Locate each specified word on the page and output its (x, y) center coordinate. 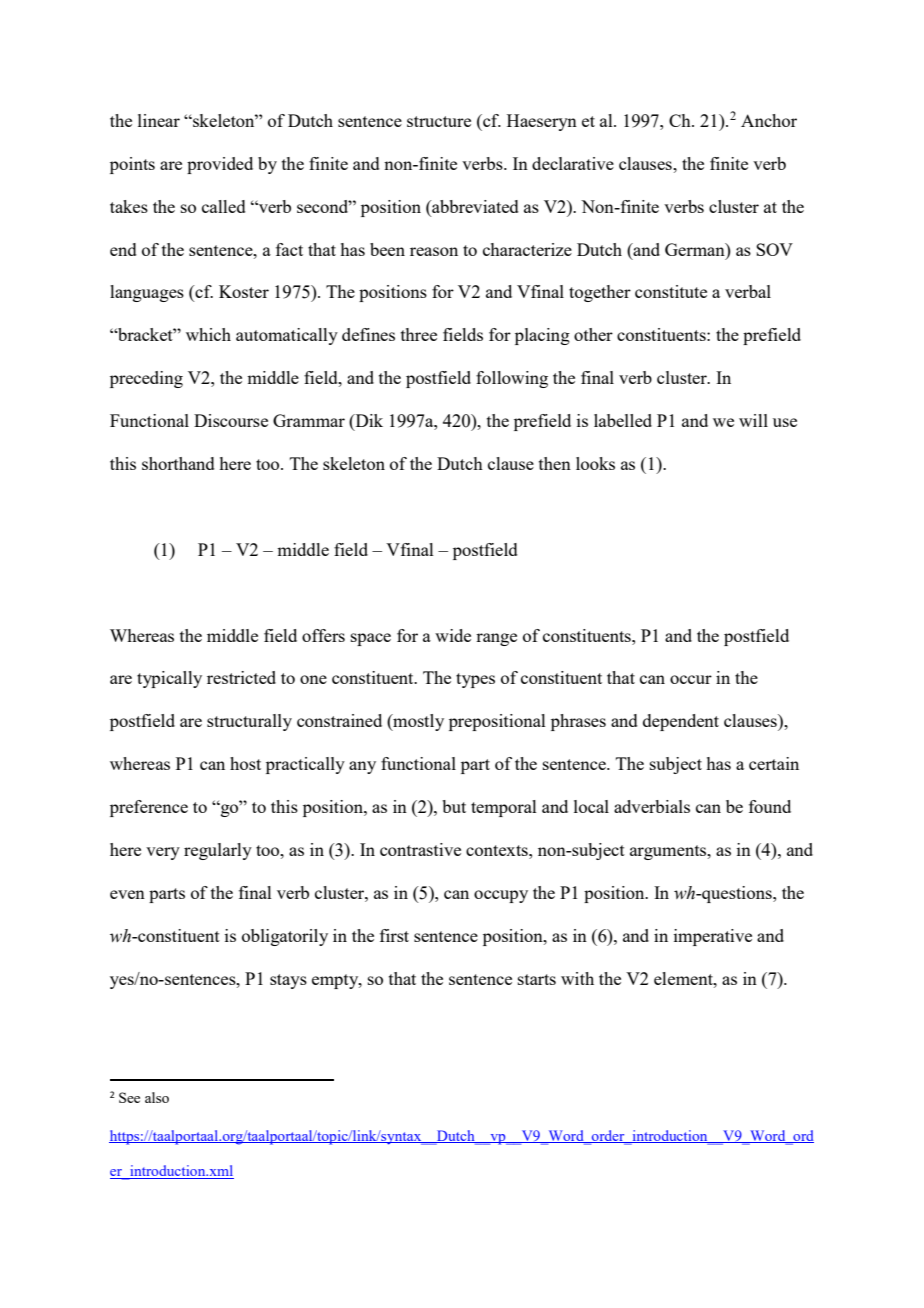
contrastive (420, 849)
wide (453, 635)
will (753, 420)
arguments (669, 852)
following (512, 379)
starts (537, 979)
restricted (241, 677)
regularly (218, 851)
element (684, 978)
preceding (146, 379)
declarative (573, 163)
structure (439, 121)
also (157, 1097)
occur (691, 679)
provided (220, 165)
